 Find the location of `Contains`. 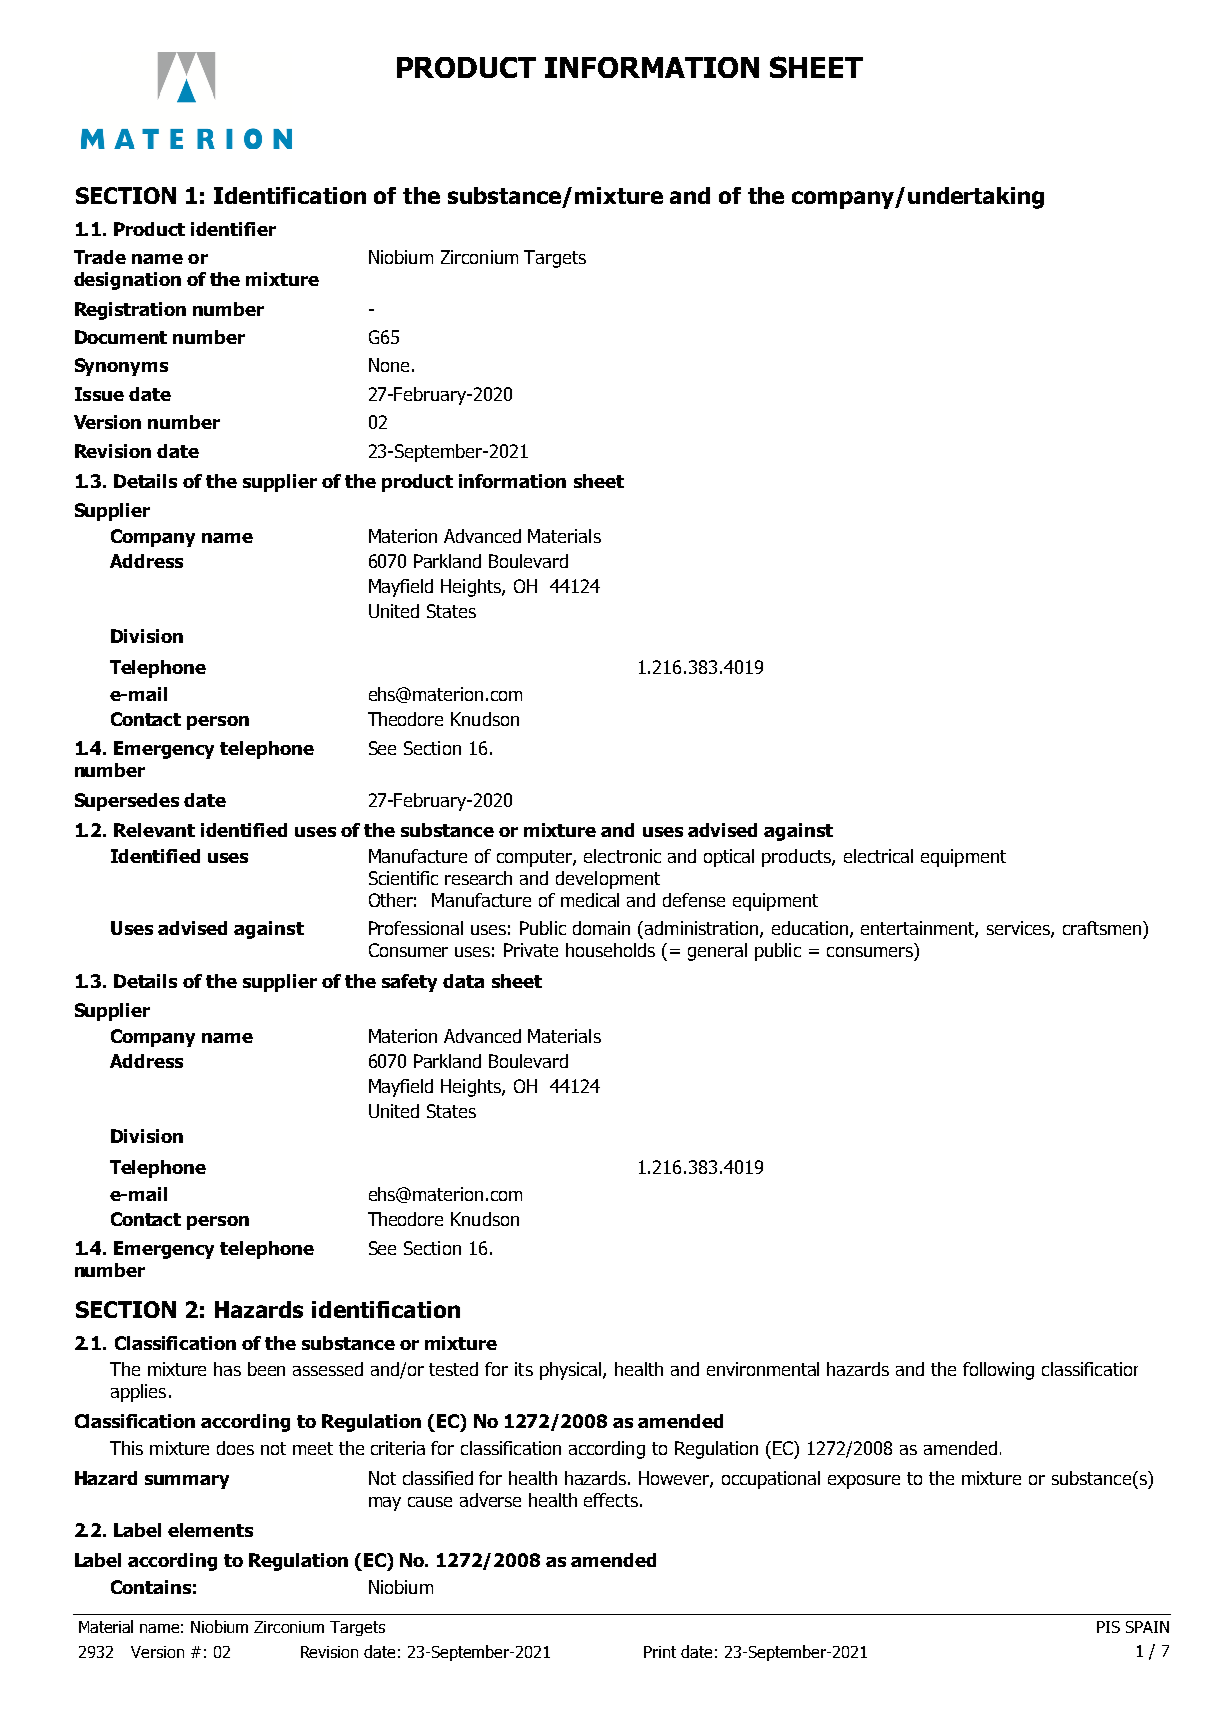

Contains is located at coordinates (151, 1587).
